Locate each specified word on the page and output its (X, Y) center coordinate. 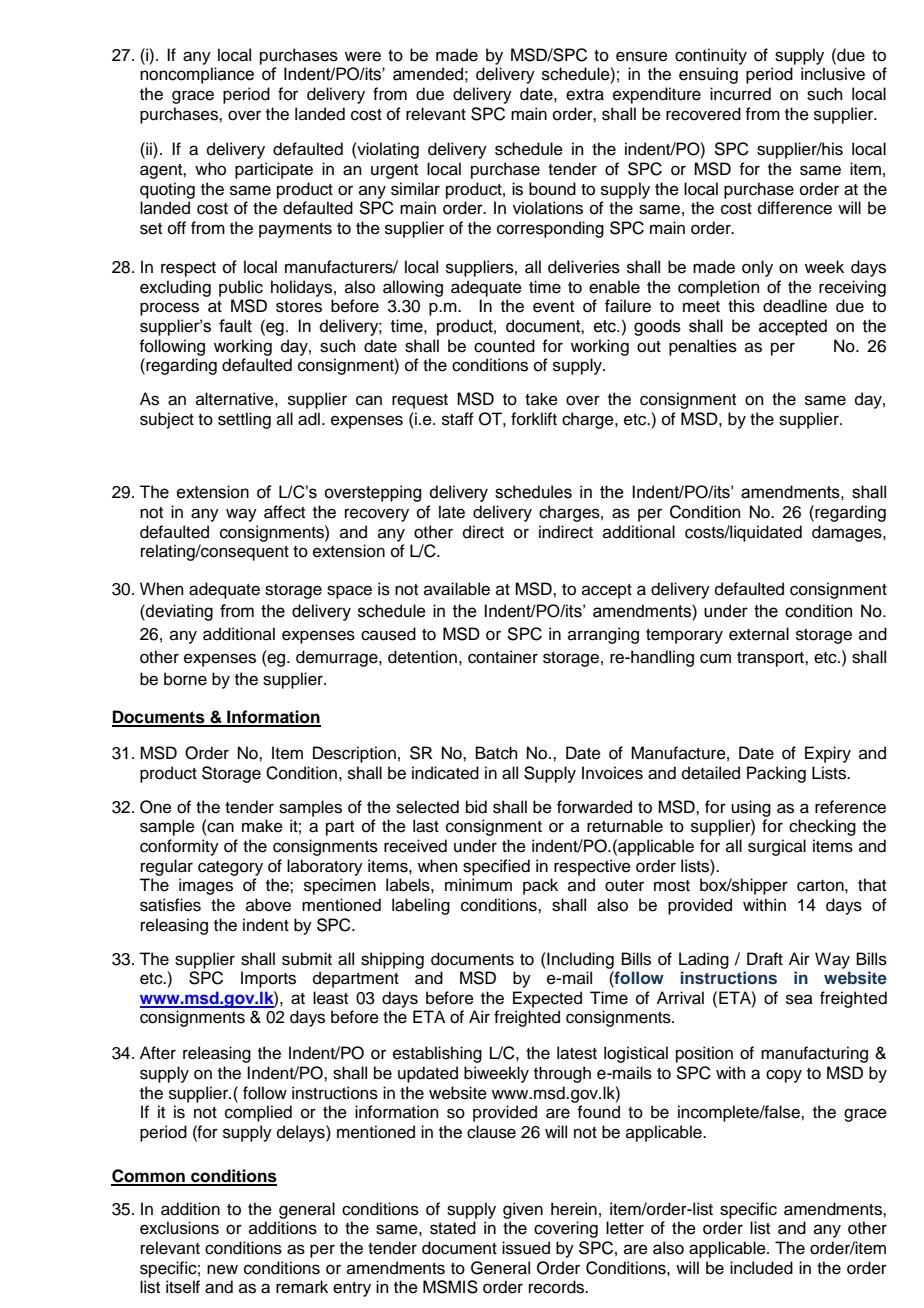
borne (185, 679)
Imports (268, 979)
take (541, 399)
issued (526, 1248)
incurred (740, 94)
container (503, 657)
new (222, 1269)
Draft (765, 959)
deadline (795, 306)
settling (244, 420)
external (759, 634)
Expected (547, 999)
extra (585, 95)
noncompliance (197, 75)
